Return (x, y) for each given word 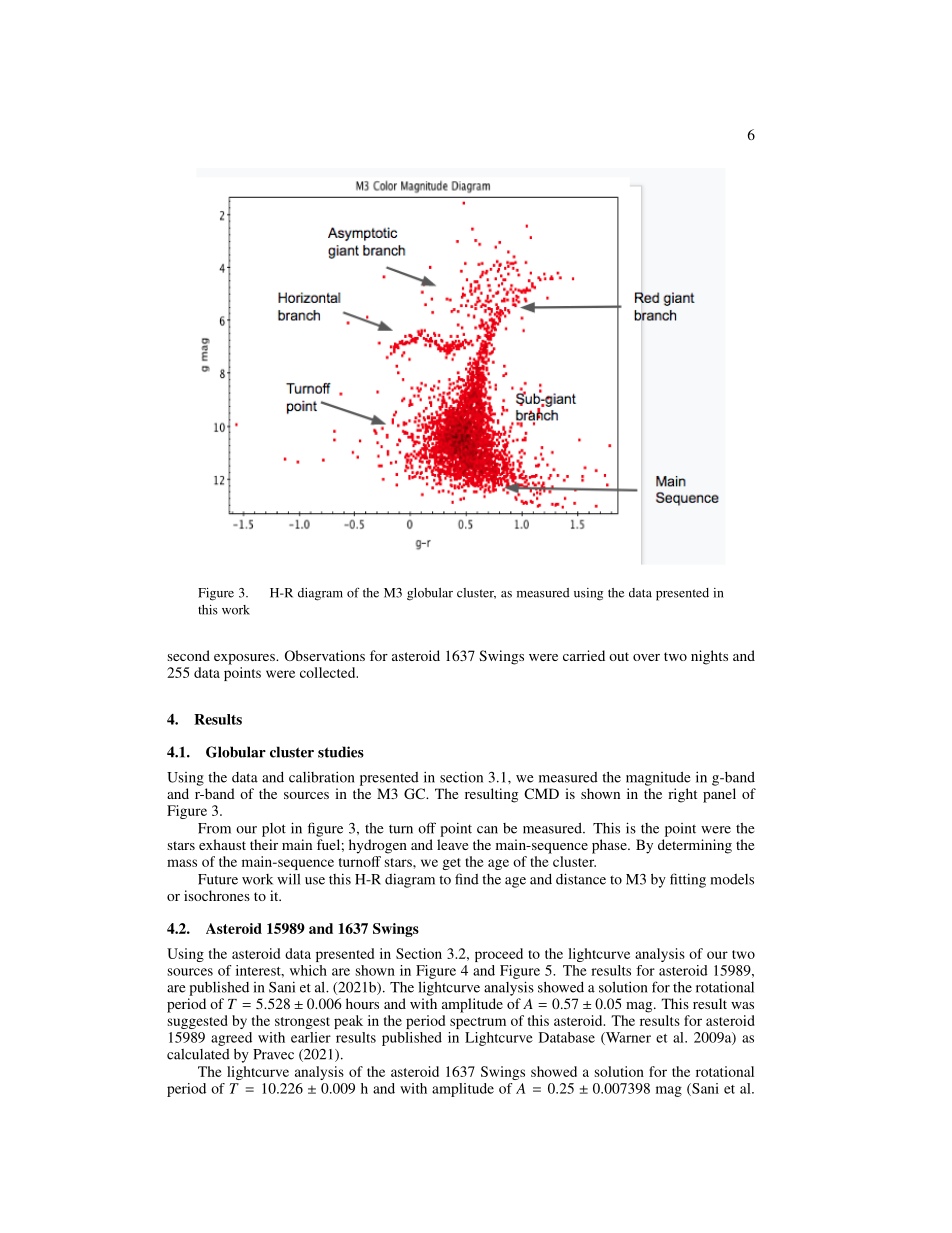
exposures (245, 659)
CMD (541, 793)
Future (218, 879)
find (467, 879)
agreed (231, 1039)
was (742, 1005)
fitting (688, 880)
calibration (321, 777)
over (646, 657)
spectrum (478, 1023)
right (682, 795)
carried (584, 655)
